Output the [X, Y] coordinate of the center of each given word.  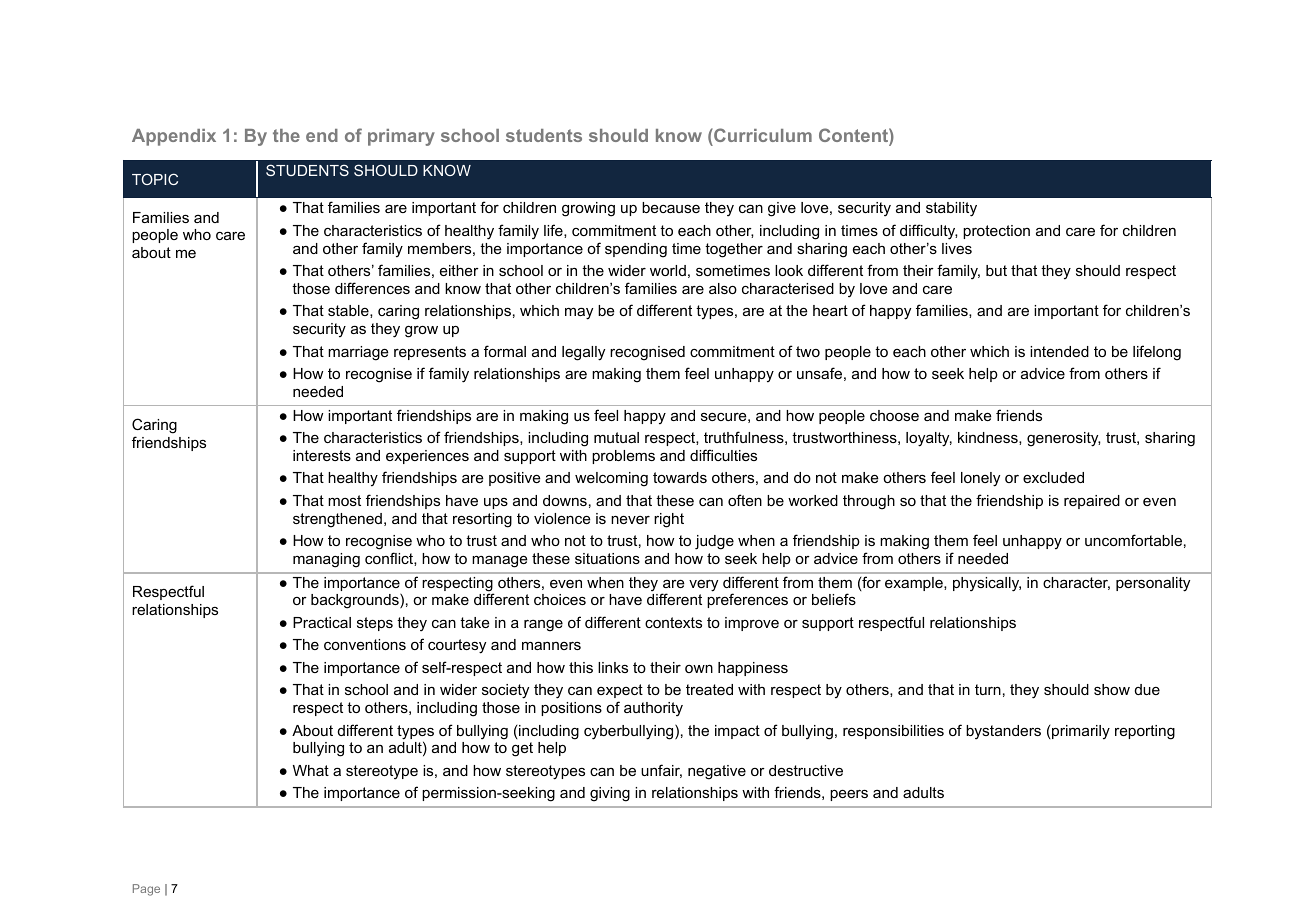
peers [849, 795]
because [671, 207]
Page [146, 890]
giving [610, 794]
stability [951, 209]
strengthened [337, 520]
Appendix [174, 137]
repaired [1092, 502]
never [630, 519]
